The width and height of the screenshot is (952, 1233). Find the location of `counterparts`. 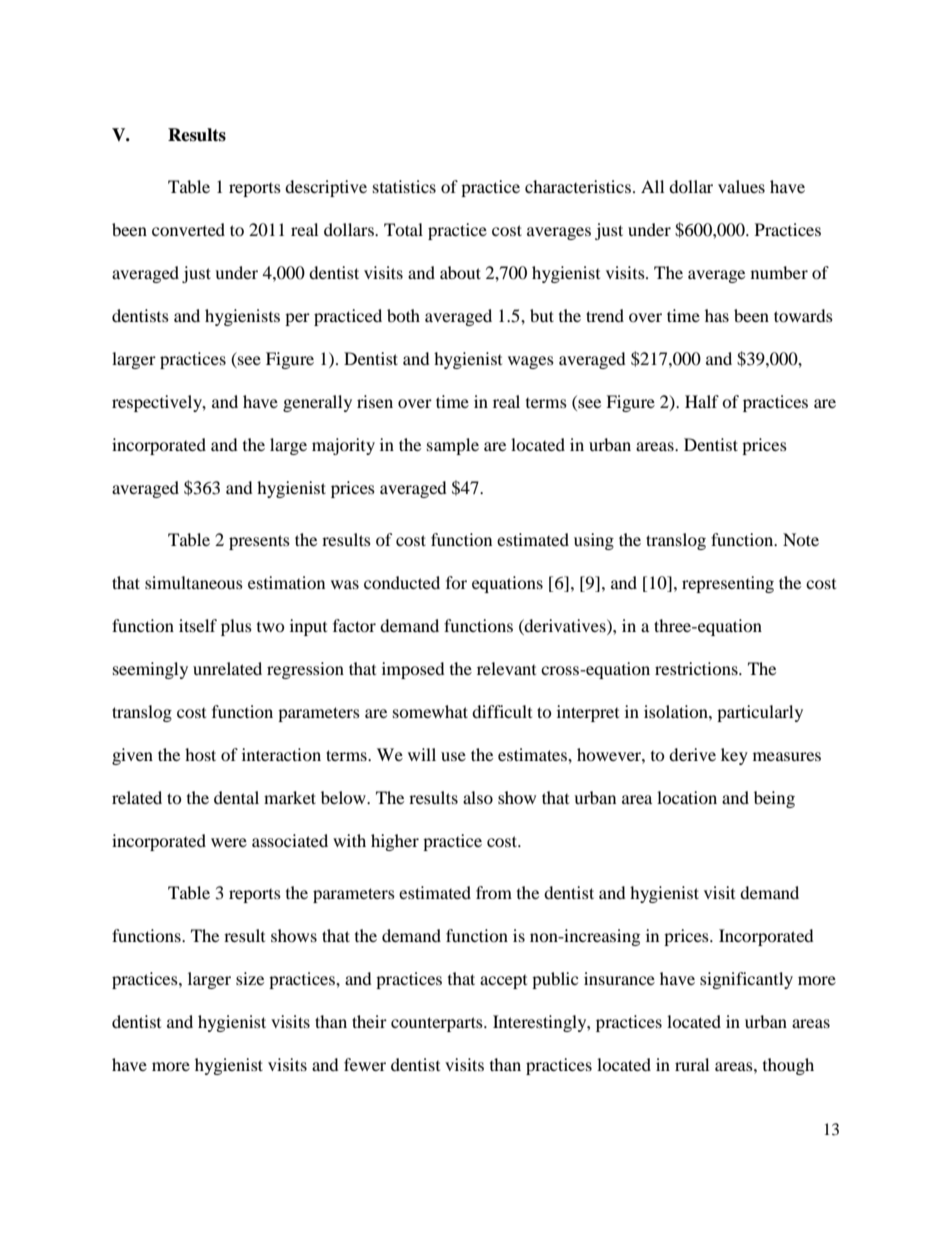

counterparts is located at coordinates (438, 1024).
